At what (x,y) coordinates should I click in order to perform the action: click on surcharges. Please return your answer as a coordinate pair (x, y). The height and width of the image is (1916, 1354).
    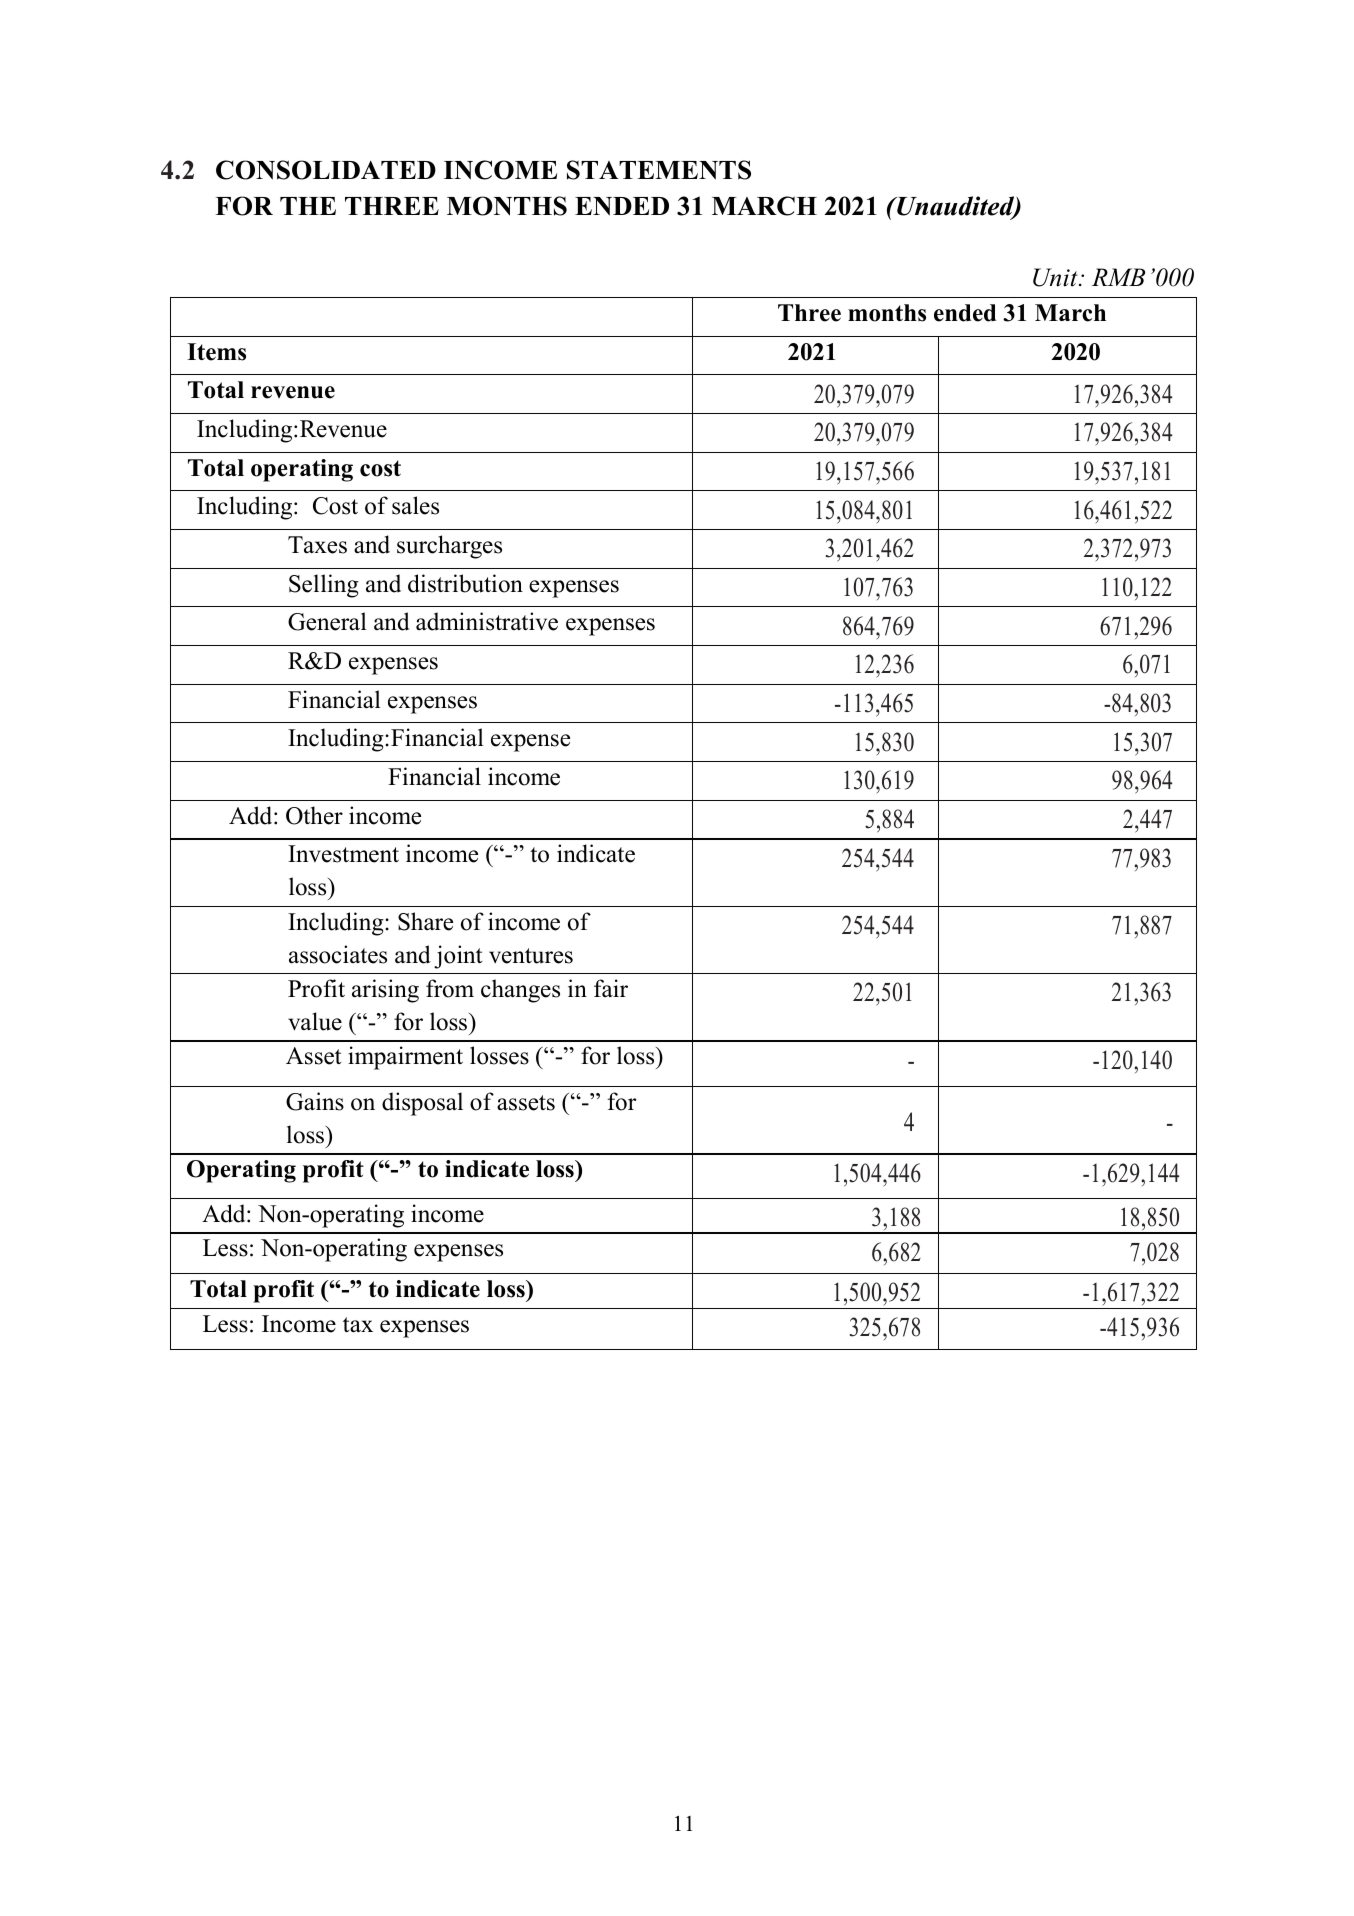
    Looking at the image, I should click on (449, 547).
